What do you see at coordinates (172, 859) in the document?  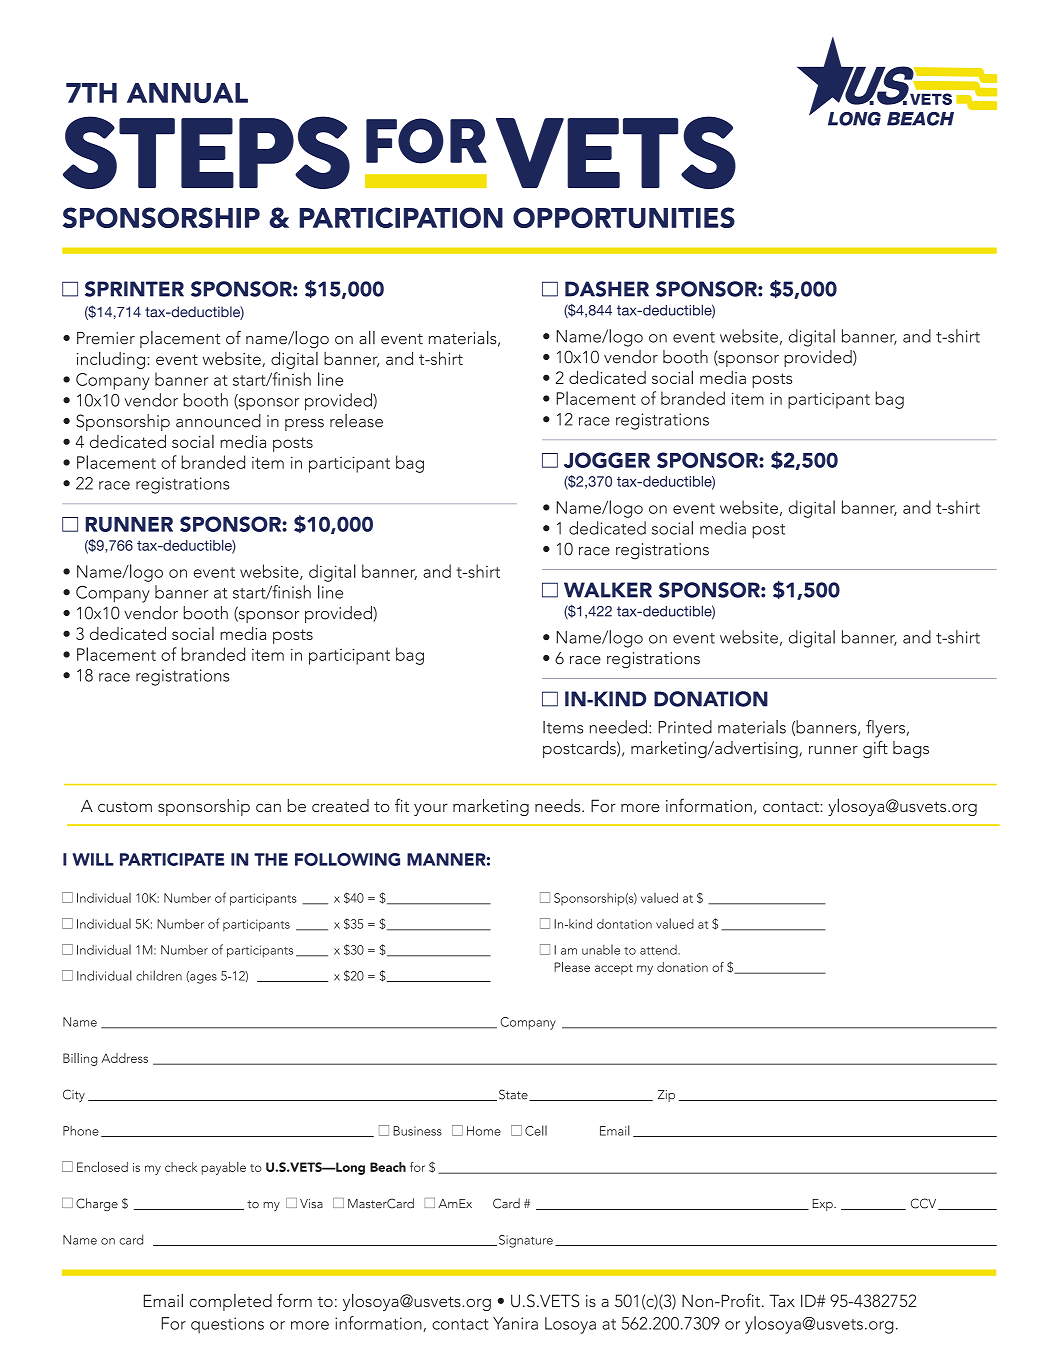 I see `PARTICIPATE` at bounding box center [172, 859].
